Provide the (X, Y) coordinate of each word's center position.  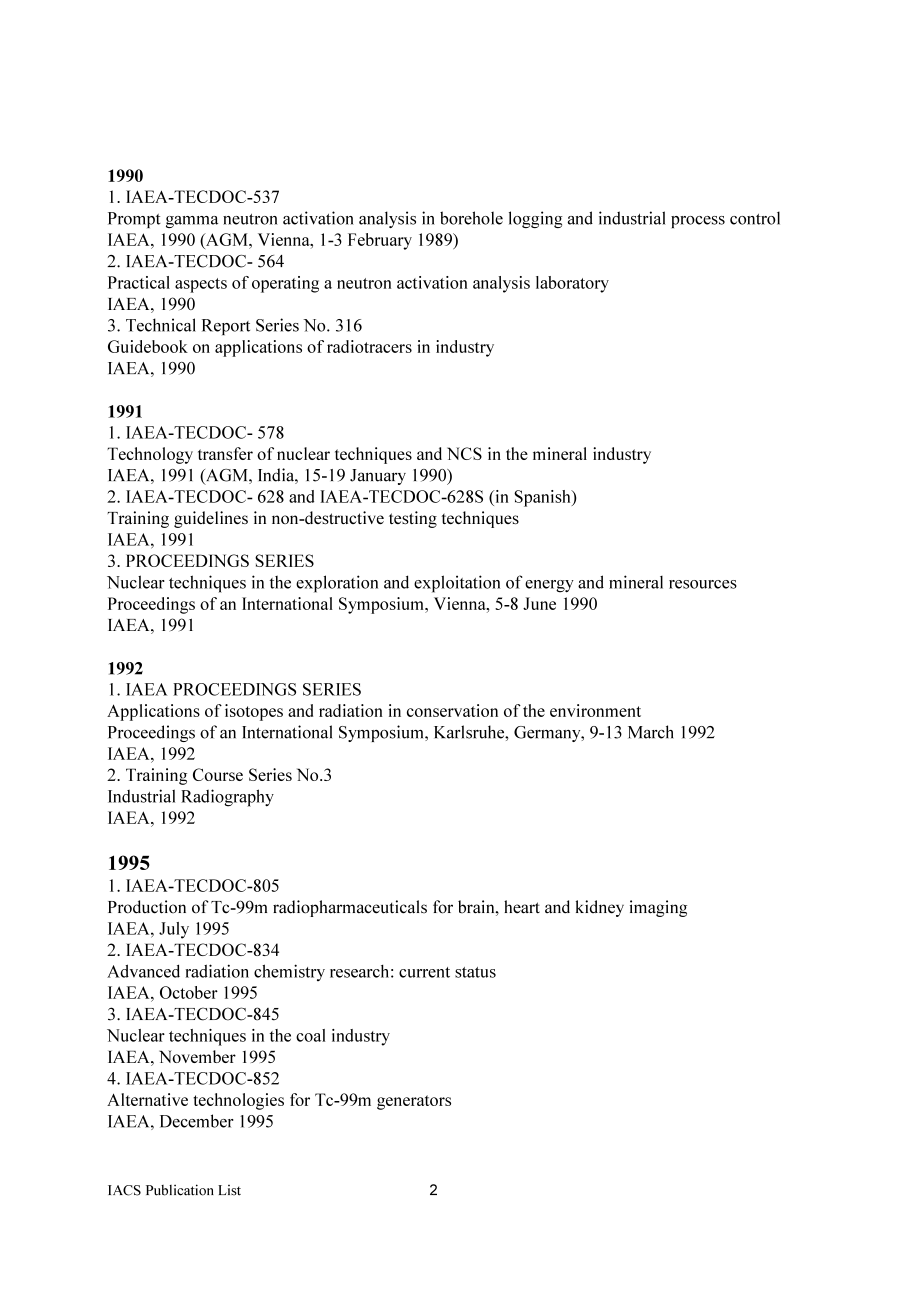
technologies (238, 1101)
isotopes (254, 712)
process (698, 222)
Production (147, 907)
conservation (452, 710)
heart (522, 907)
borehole (471, 218)
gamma (192, 222)
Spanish (543, 498)
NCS (464, 453)
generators (414, 1102)
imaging (658, 908)
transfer (225, 453)
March (651, 732)
